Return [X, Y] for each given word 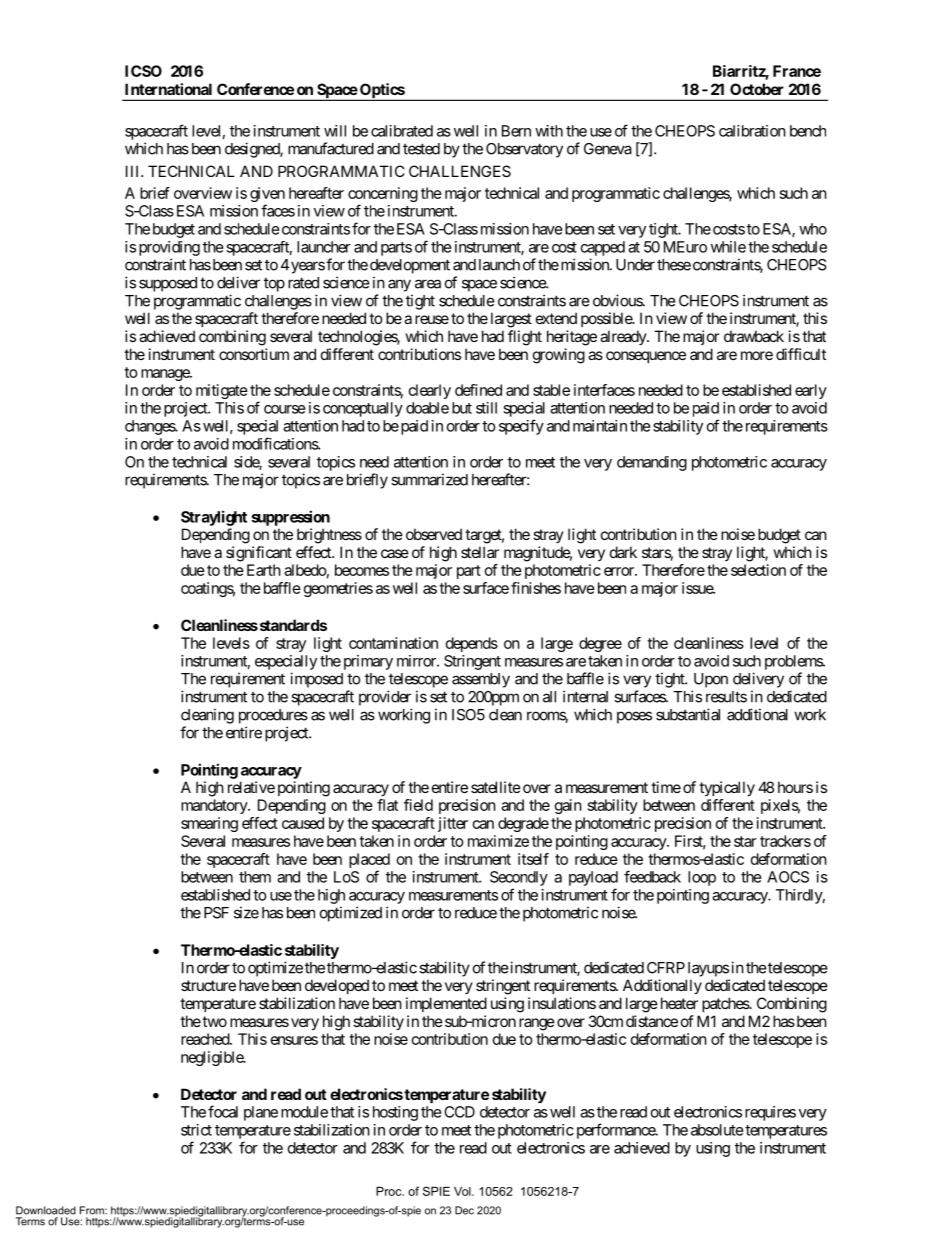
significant [259, 554]
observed [434, 534]
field [418, 805]
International [168, 89]
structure [208, 985]
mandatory [215, 806]
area [428, 284]
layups [708, 969]
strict [196, 1130]
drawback [754, 336]
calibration [752, 131]
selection [758, 570]
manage [166, 375]
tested [421, 149]
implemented [446, 1004]
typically [727, 788]
